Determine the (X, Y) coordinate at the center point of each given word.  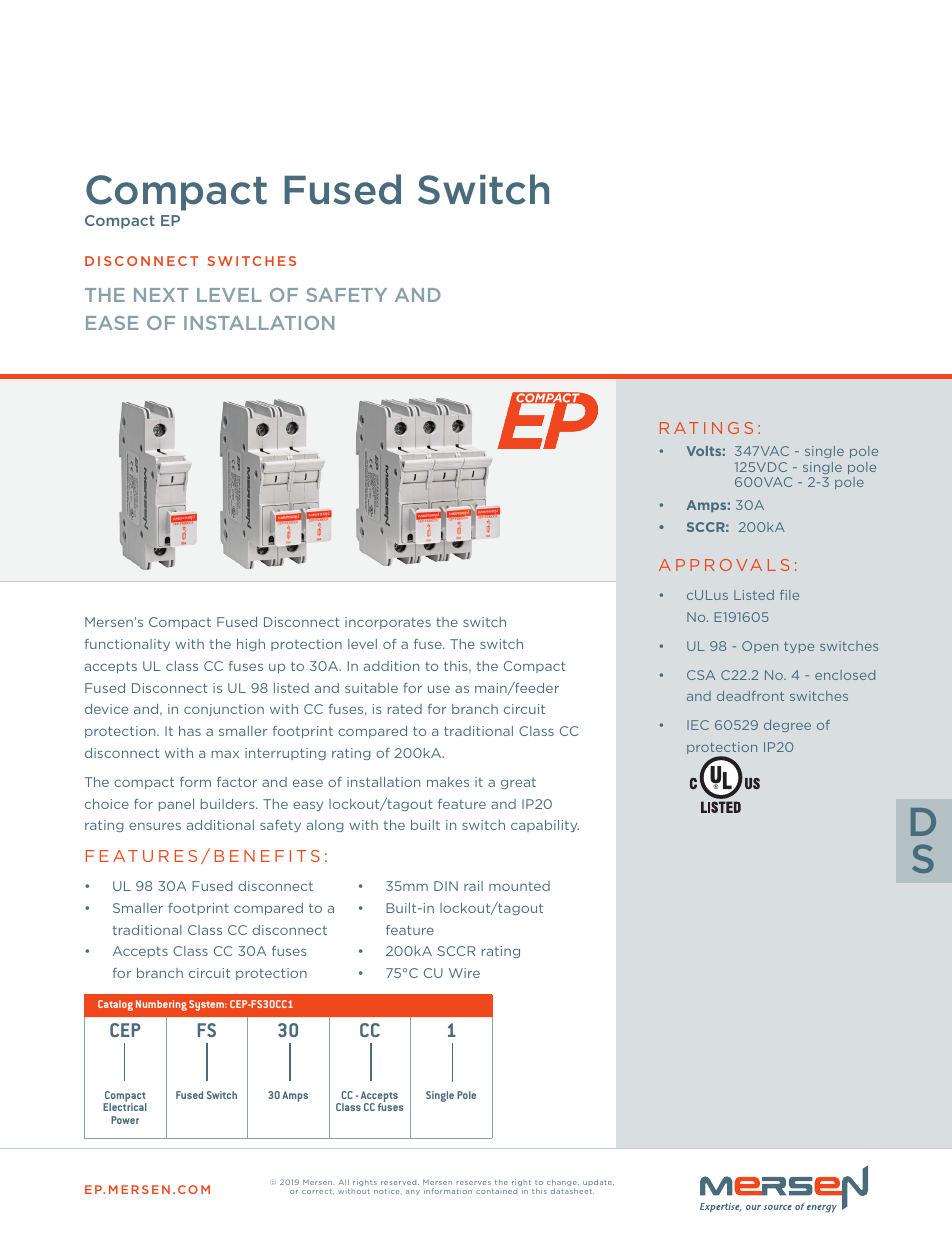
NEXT (161, 295)
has (190, 731)
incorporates (388, 623)
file (789, 595)
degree (787, 726)
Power (125, 1120)
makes (448, 782)
